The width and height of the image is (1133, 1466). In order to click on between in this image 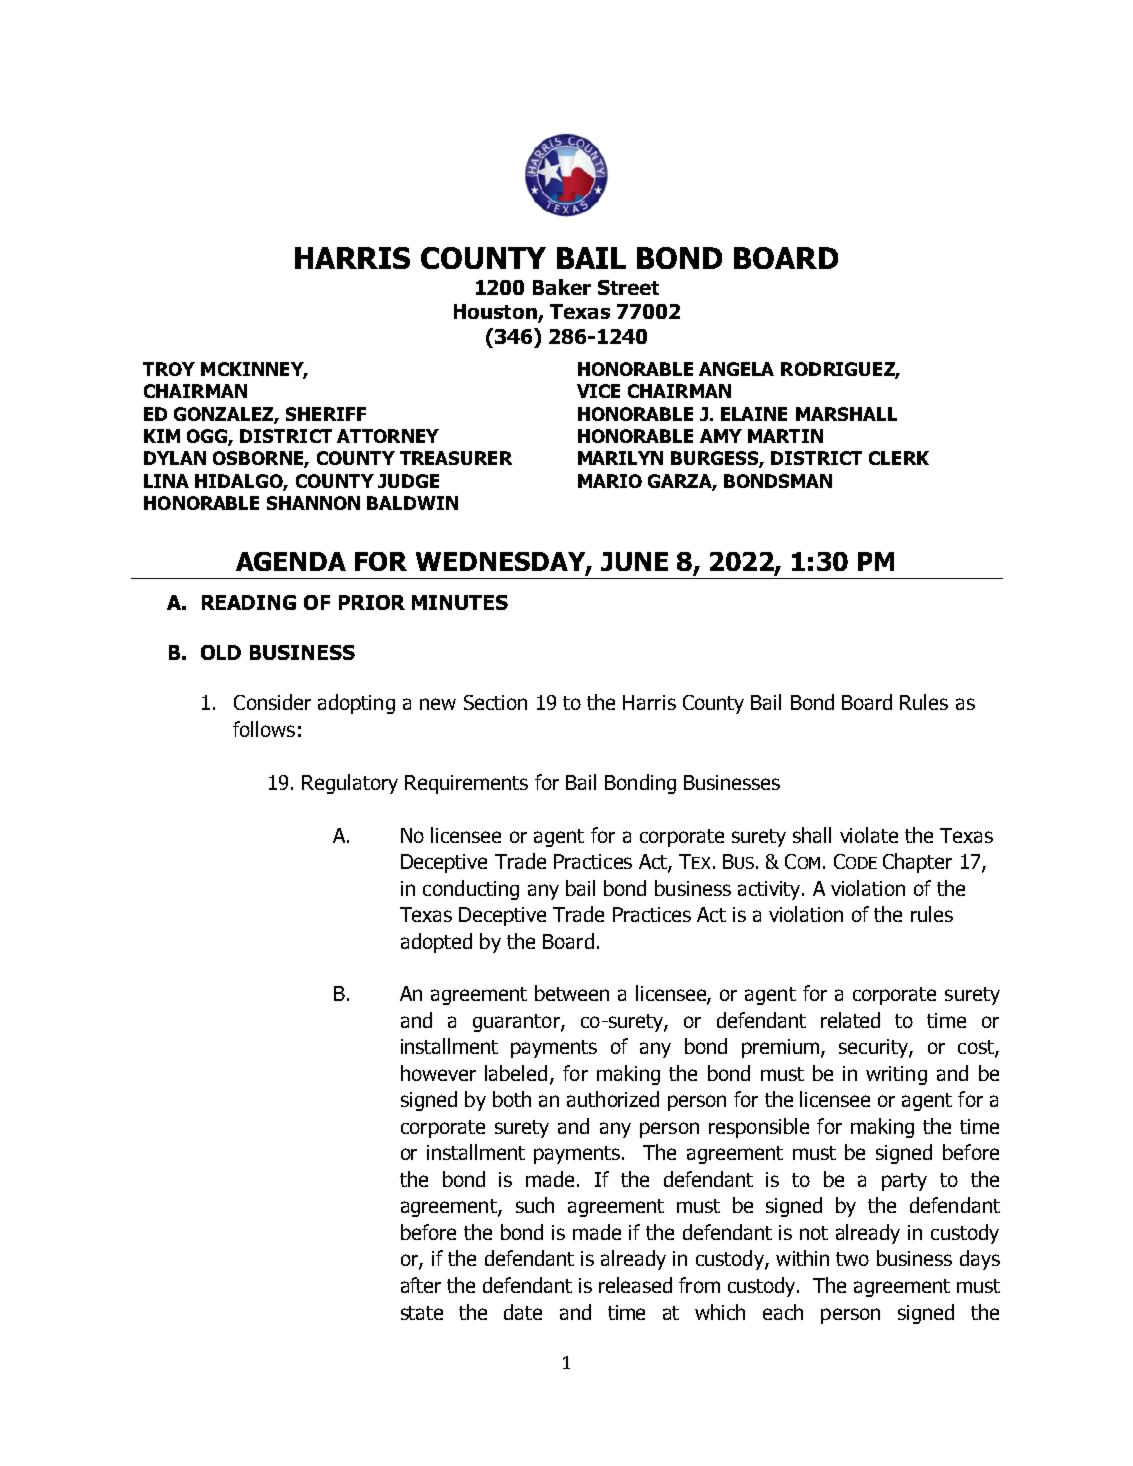, I will do `click(572, 993)`.
